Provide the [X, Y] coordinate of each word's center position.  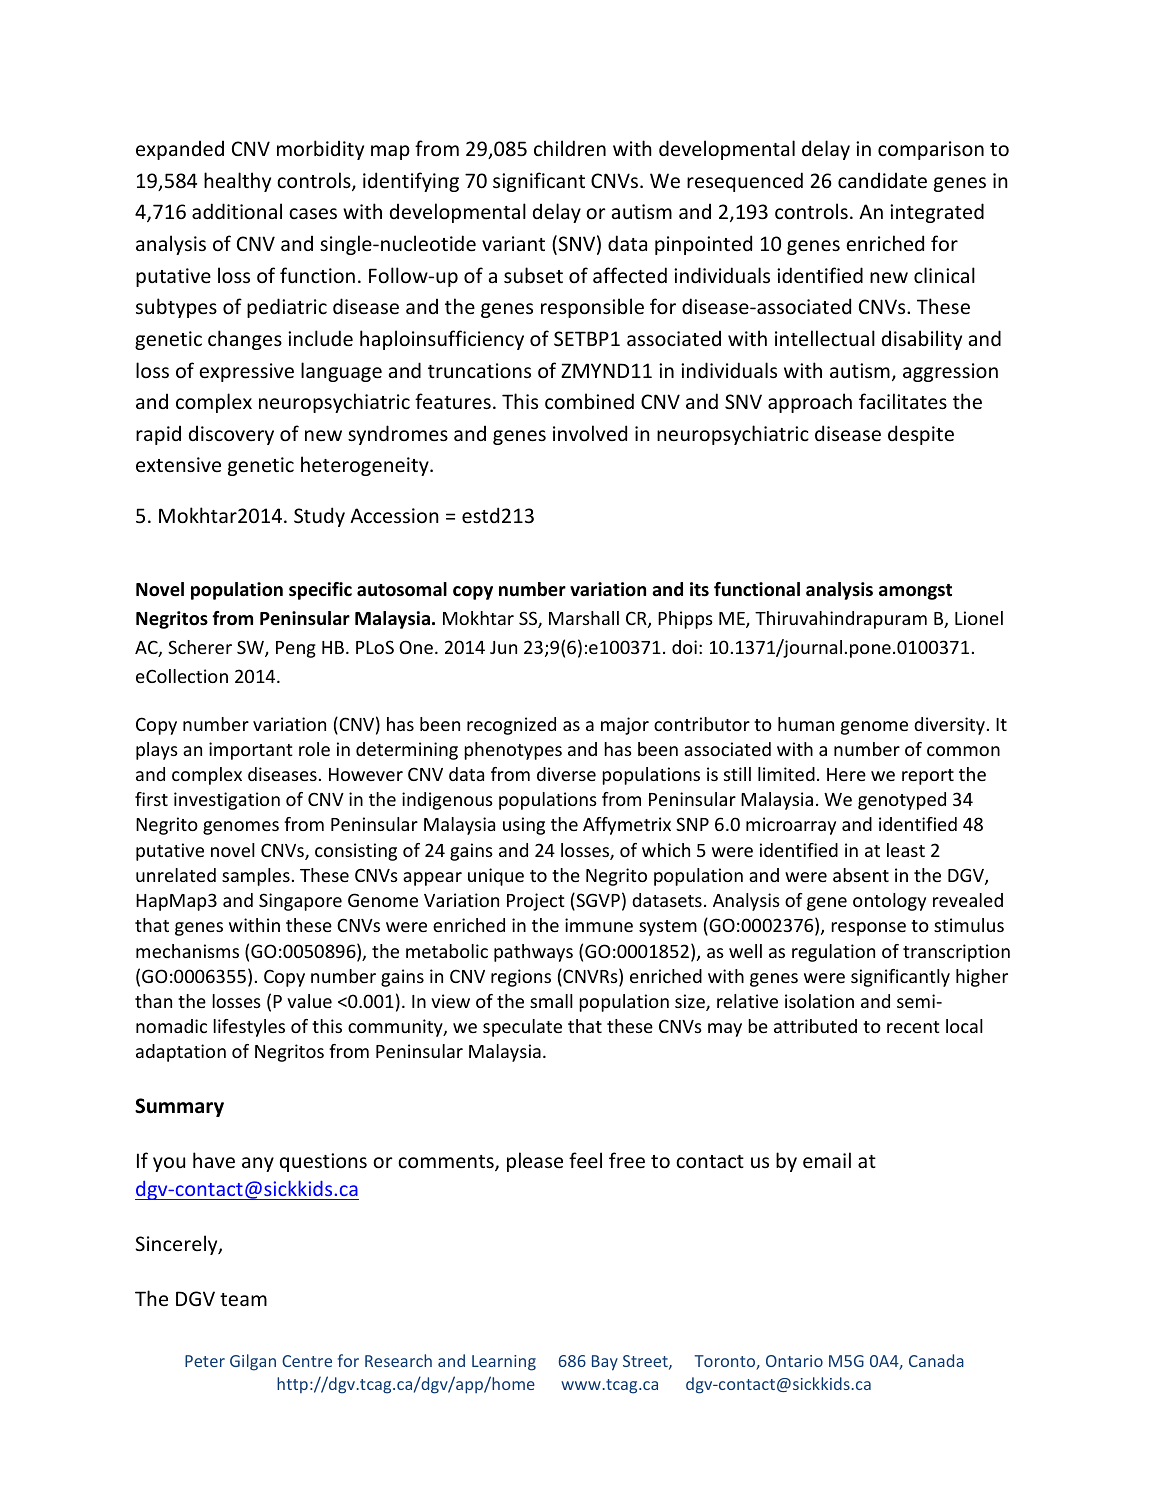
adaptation [181, 1053]
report [928, 777]
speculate [522, 1028]
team [243, 1300]
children [570, 148]
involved [590, 433]
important [251, 751]
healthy [237, 182]
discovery [231, 435]
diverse [566, 774]
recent [913, 1027]
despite [921, 435]
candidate [882, 180]
